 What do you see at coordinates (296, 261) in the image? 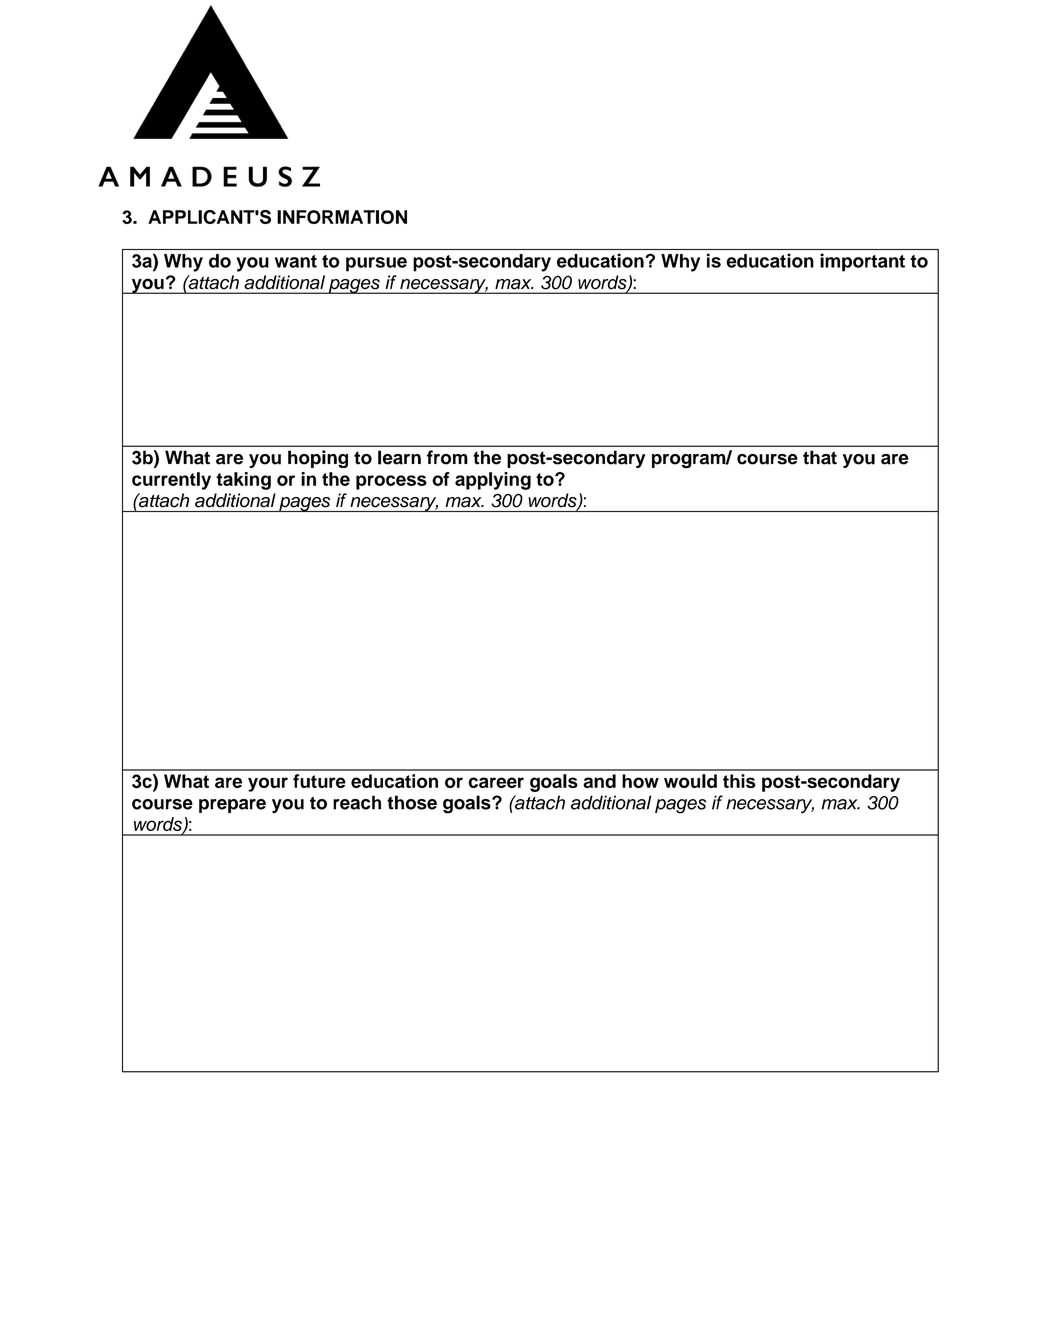
I see `want` at bounding box center [296, 261].
